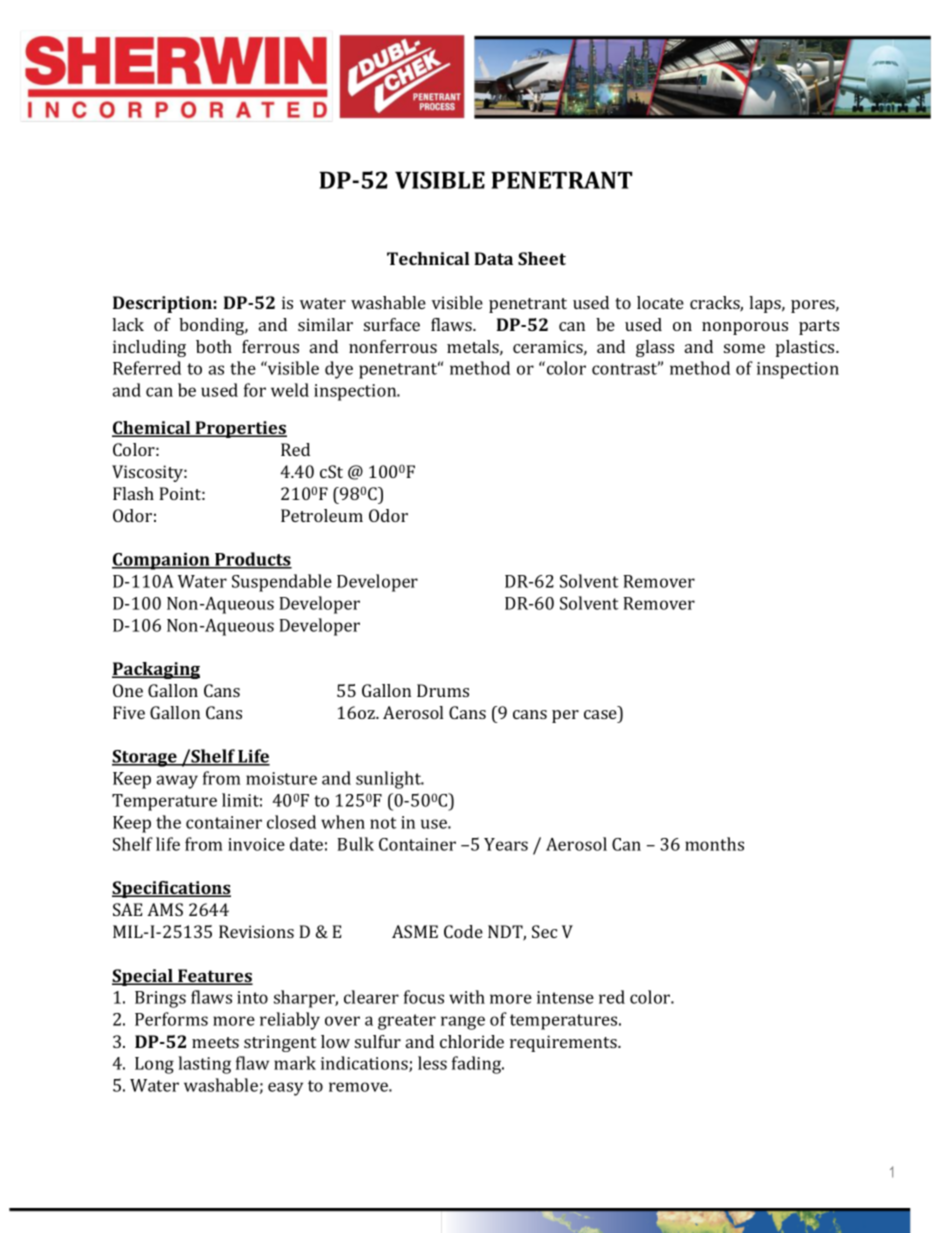 The height and width of the document is (1233, 952). I want to click on lasting, so click(204, 1065).
